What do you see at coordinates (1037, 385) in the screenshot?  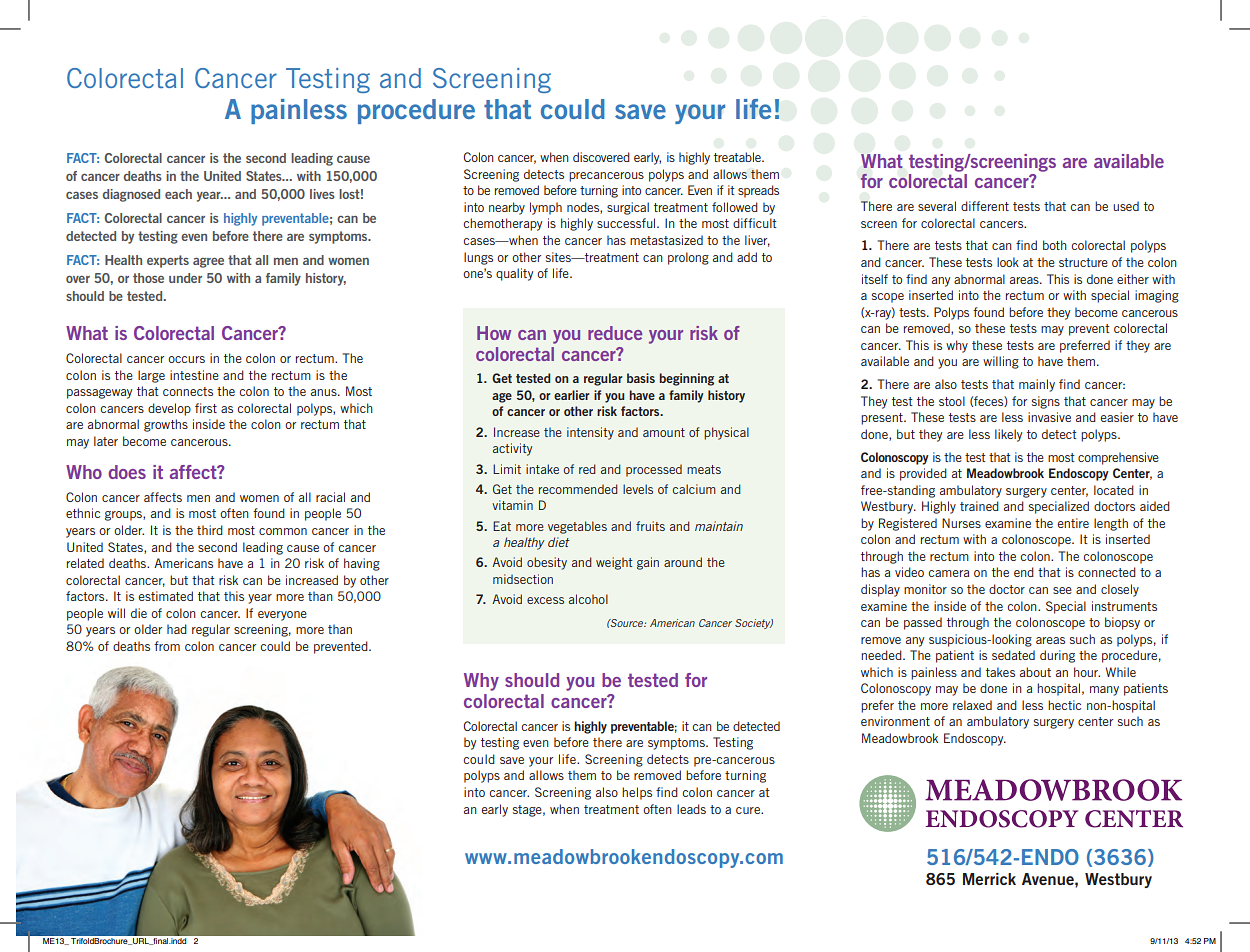 I see `mainly` at bounding box center [1037, 385].
